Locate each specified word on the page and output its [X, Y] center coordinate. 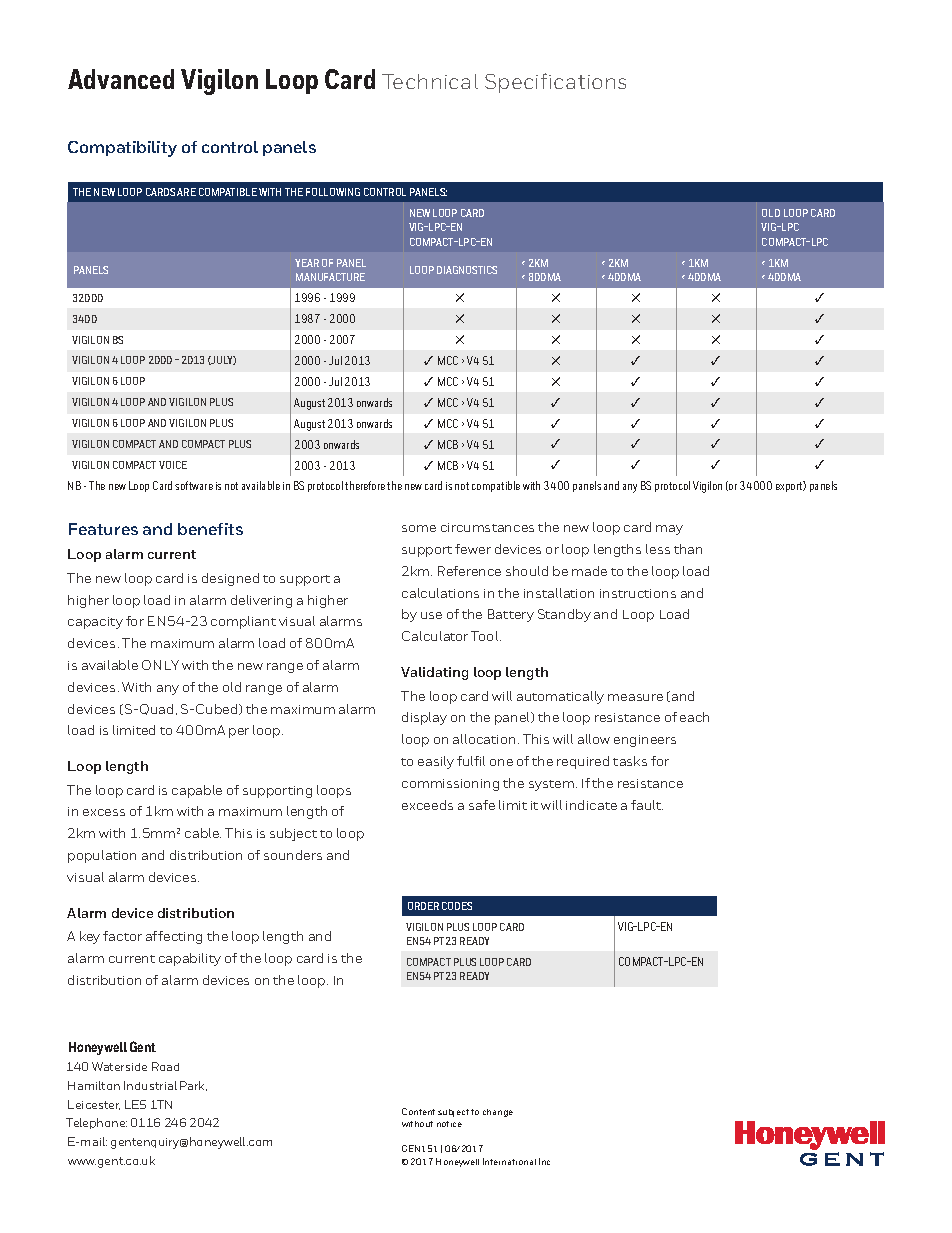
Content [418, 1111]
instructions [638, 593]
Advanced [121, 79]
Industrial [150, 1085]
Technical [430, 81]
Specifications [555, 83]
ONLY [160, 665]
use [431, 615]
